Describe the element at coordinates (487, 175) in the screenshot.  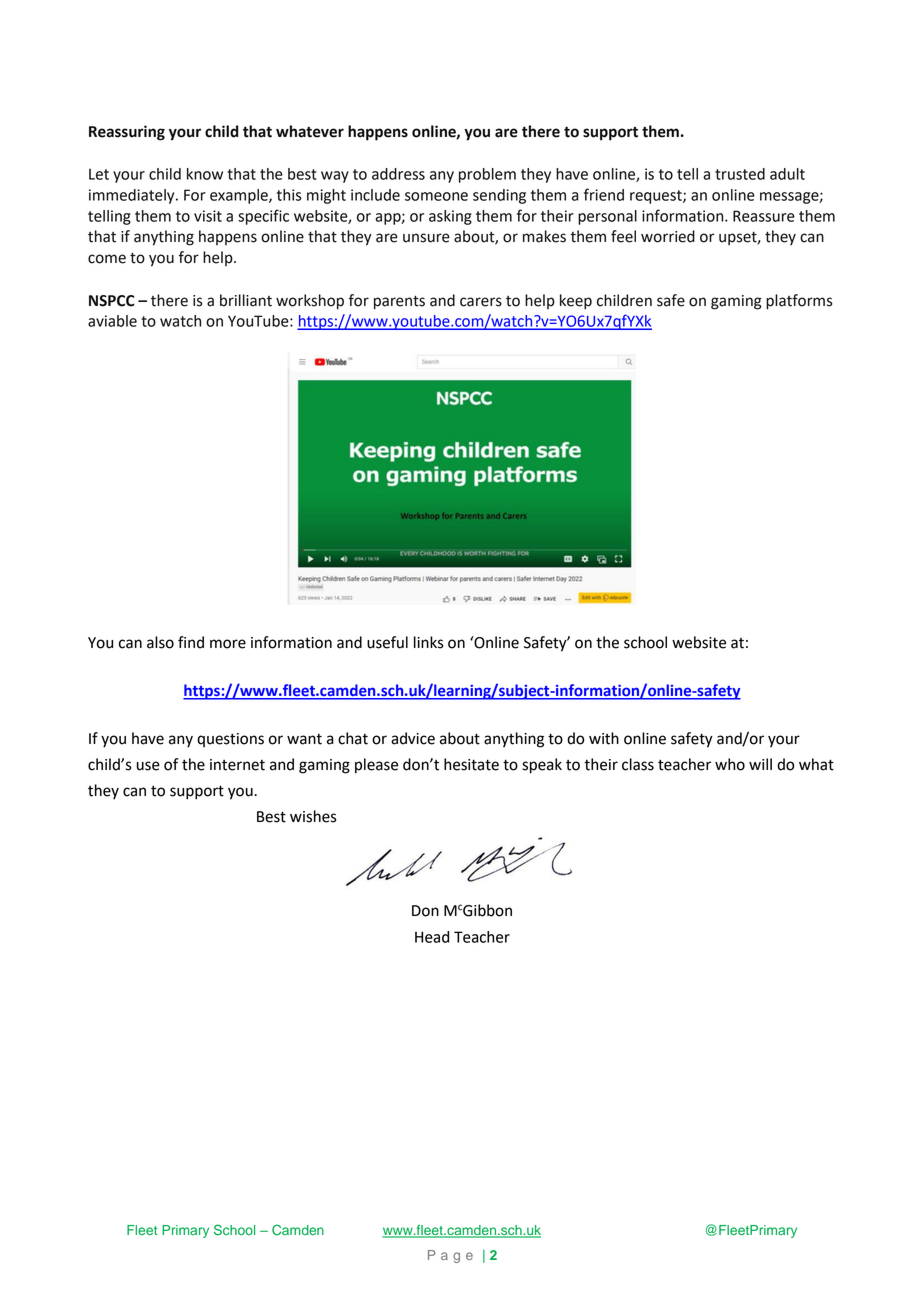
I see `problem` at that location.
